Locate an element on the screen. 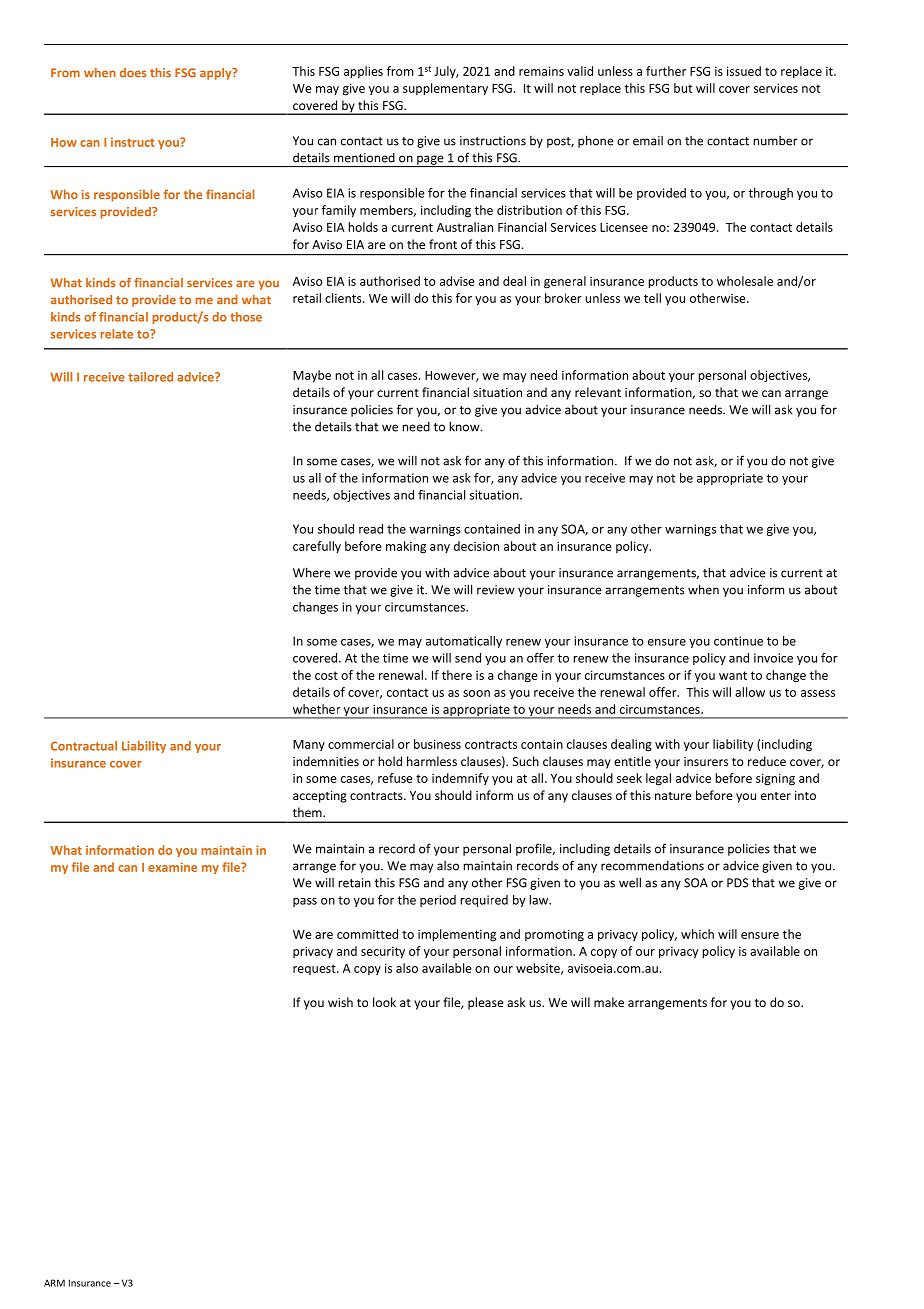 The width and height of the screenshot is (924, 1309). Contractual is located at coordinates (84, 746).
